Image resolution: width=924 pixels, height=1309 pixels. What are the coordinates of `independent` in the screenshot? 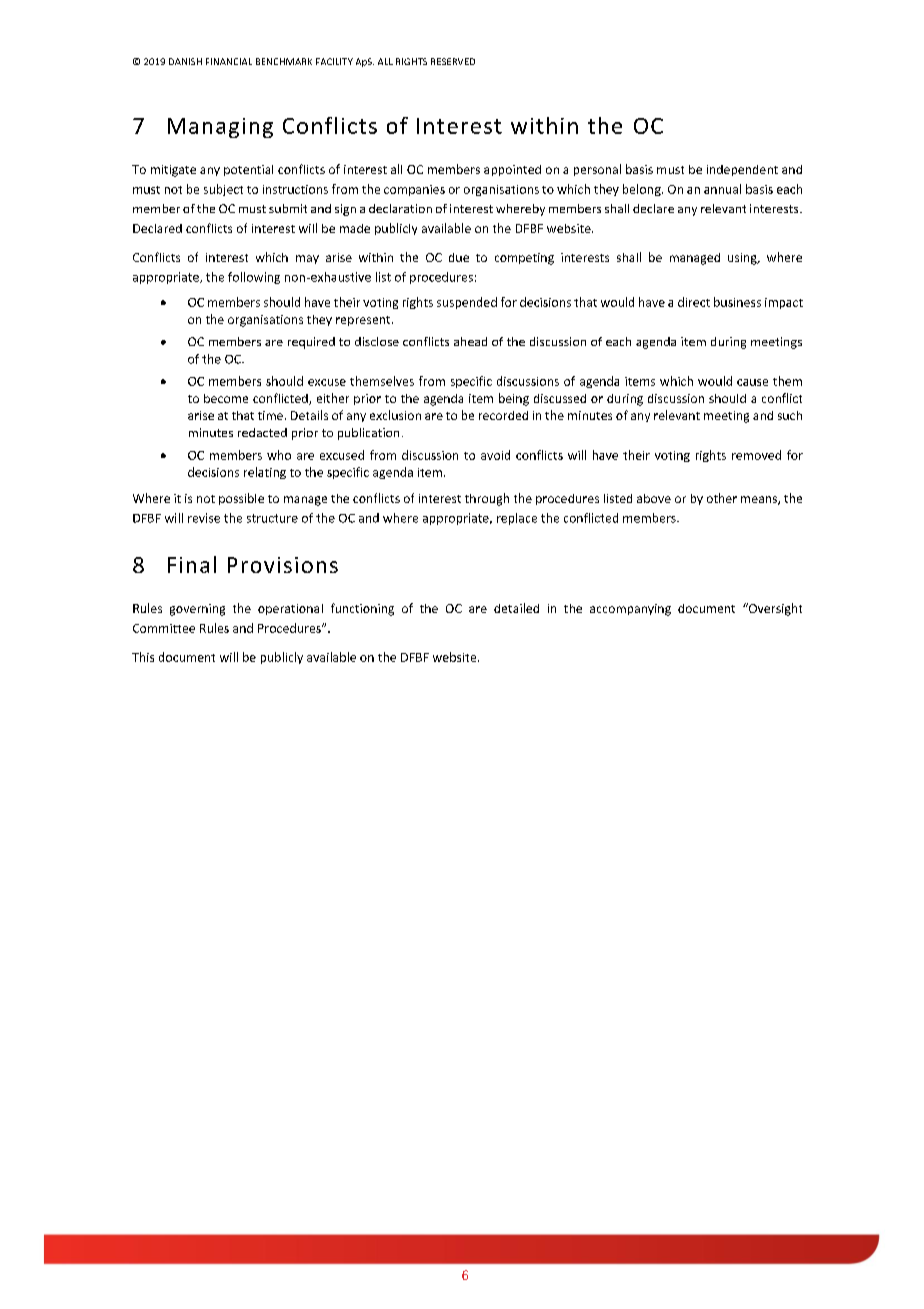 It's located at (742, 170).
